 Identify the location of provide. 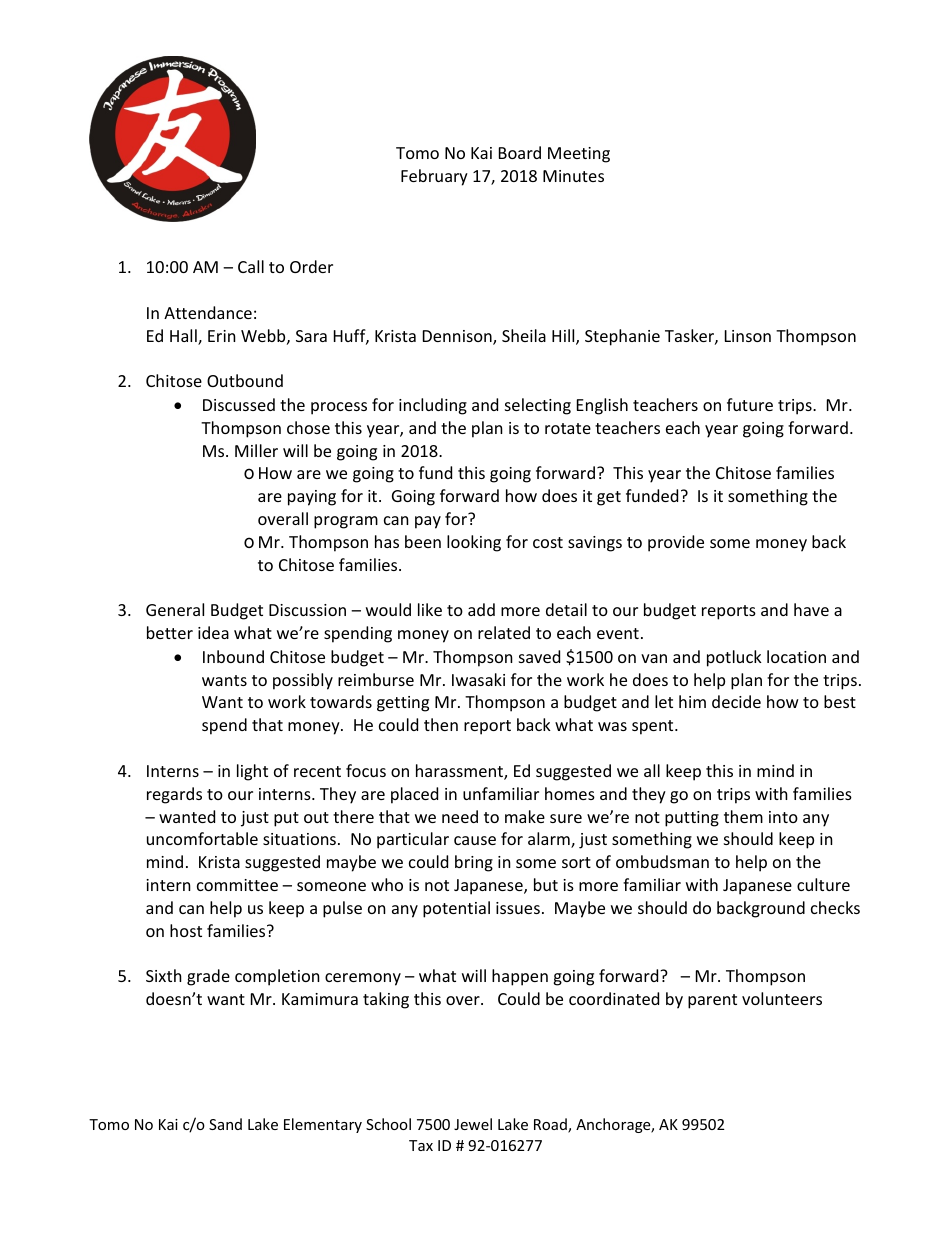
(676, 543).
